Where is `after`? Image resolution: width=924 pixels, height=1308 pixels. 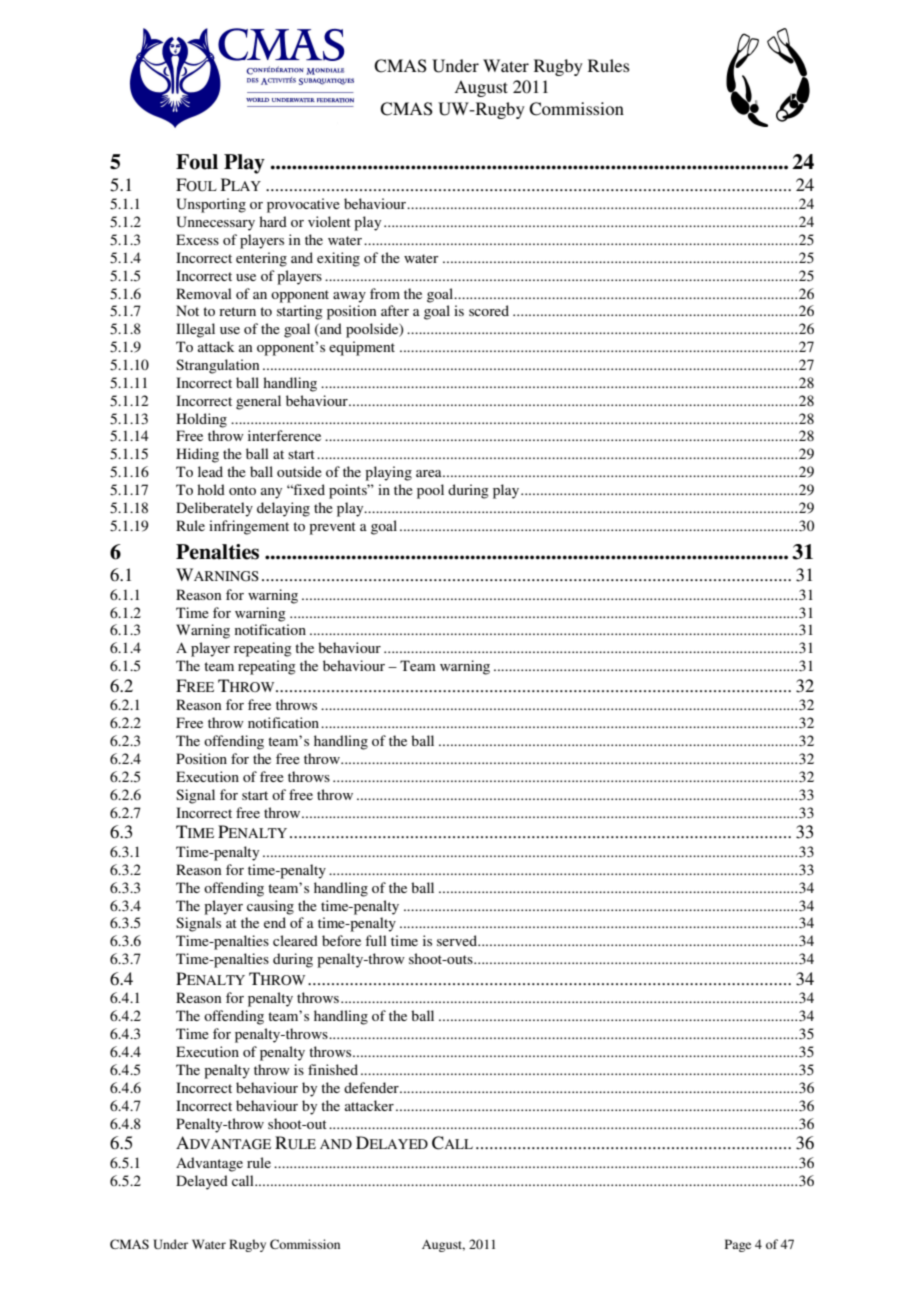 after is located at coordinates (395, 310).
